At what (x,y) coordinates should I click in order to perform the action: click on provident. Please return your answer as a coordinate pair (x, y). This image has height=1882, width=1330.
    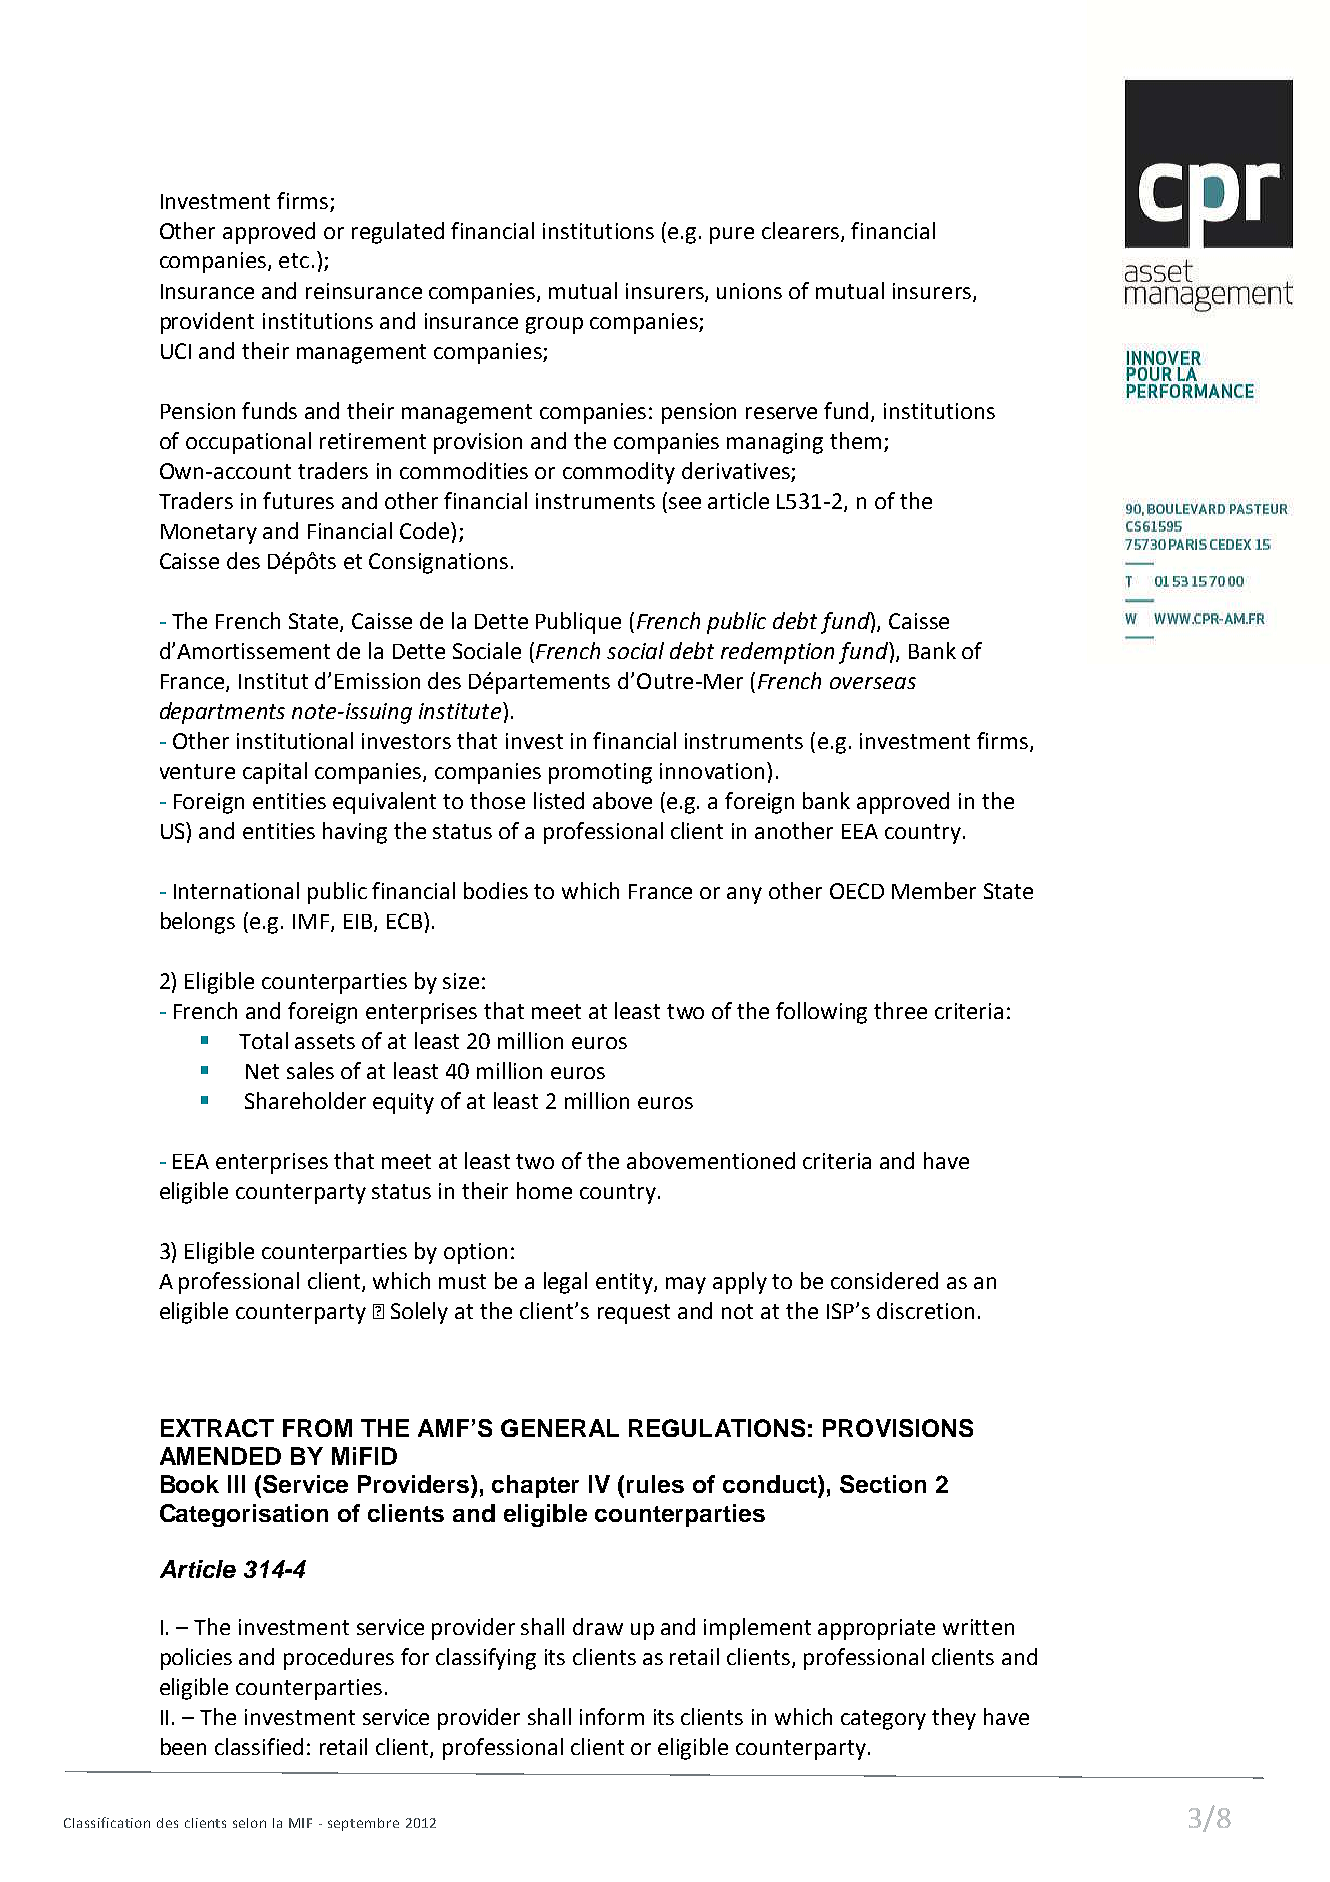
    Looking at the image, I should click on (207, 323).
